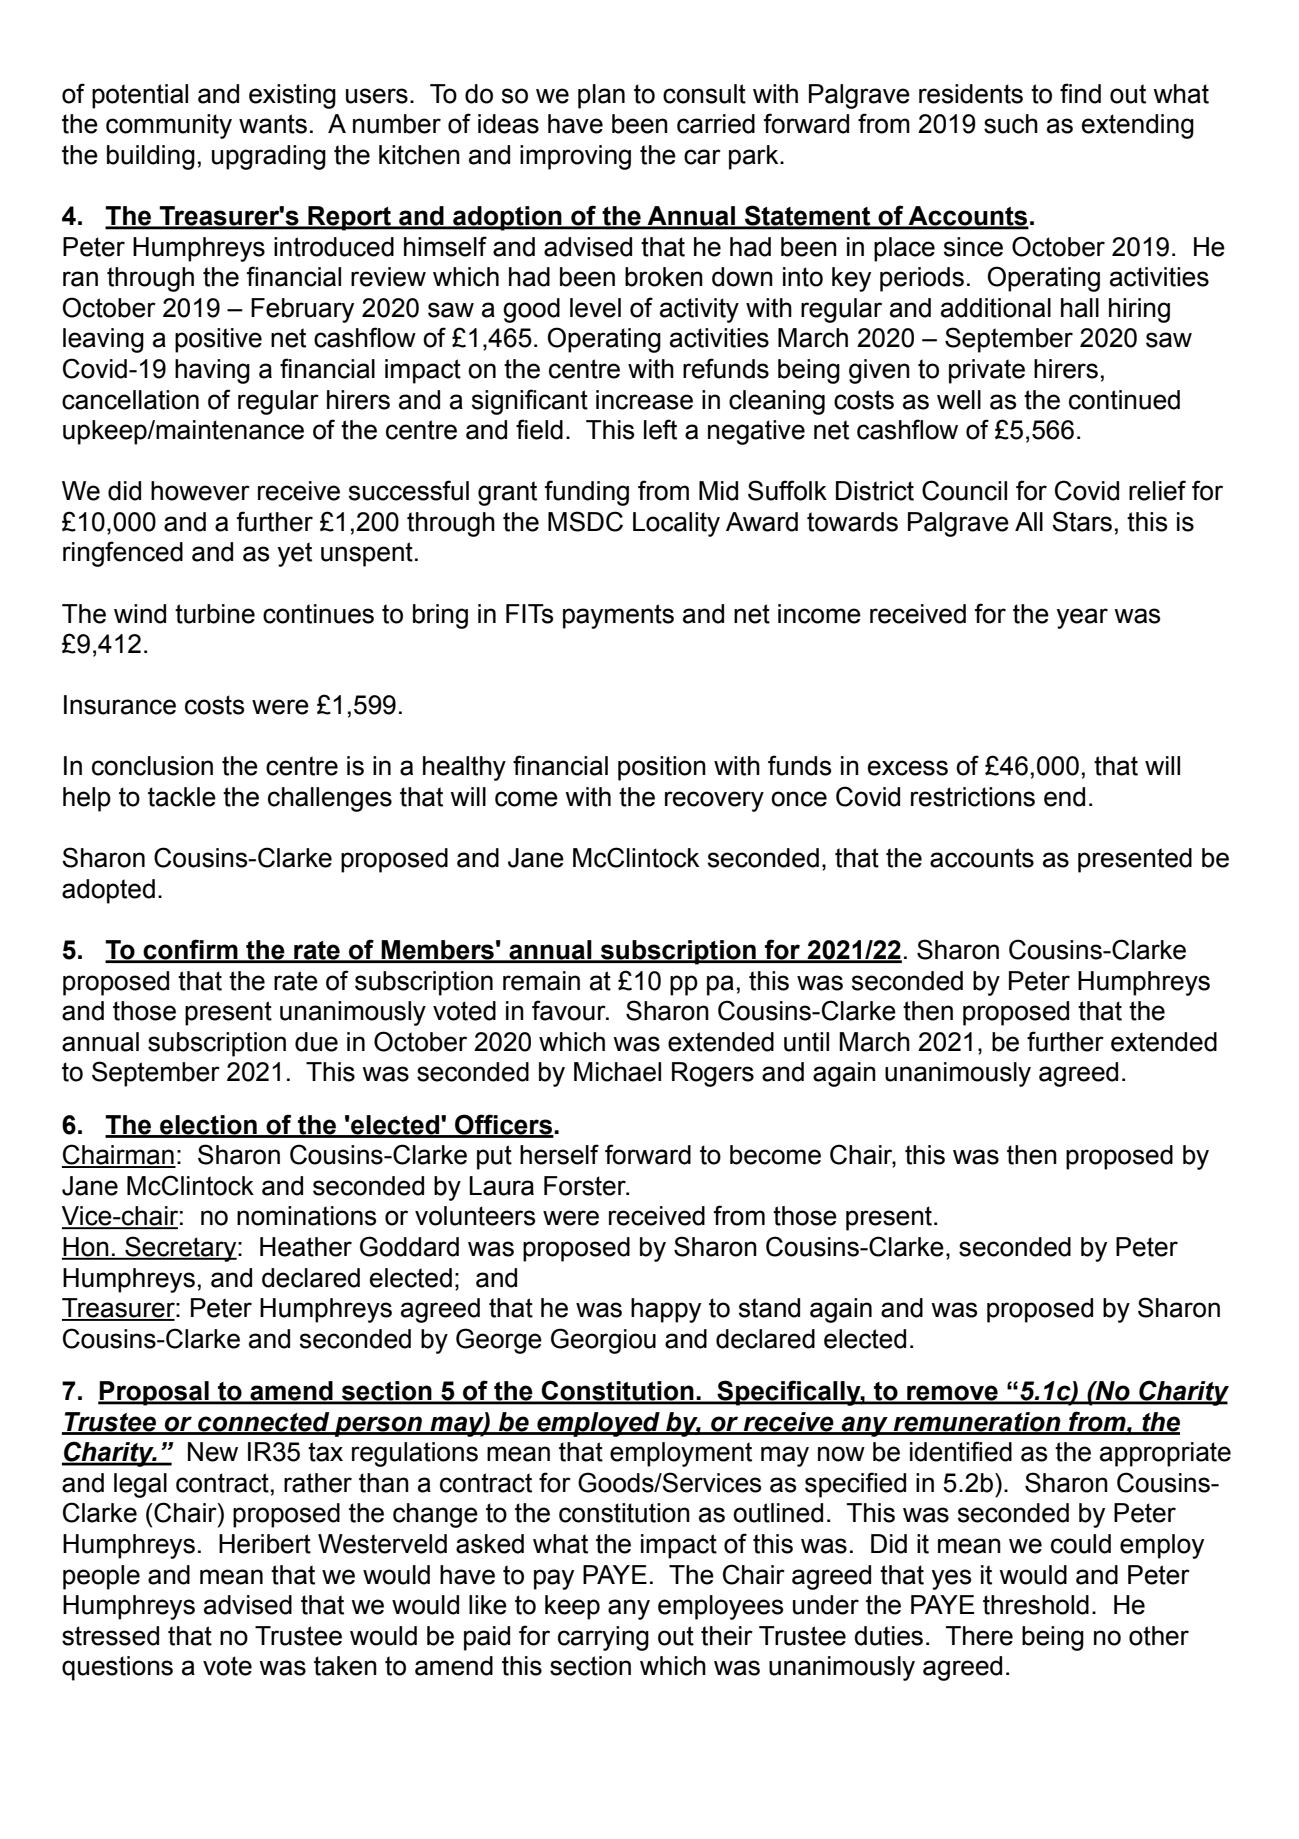 This page has height=1839, width=1299. What do you see at coordinates (169, 126) in the page?
I see `community` at bounding box center [169, 126].
